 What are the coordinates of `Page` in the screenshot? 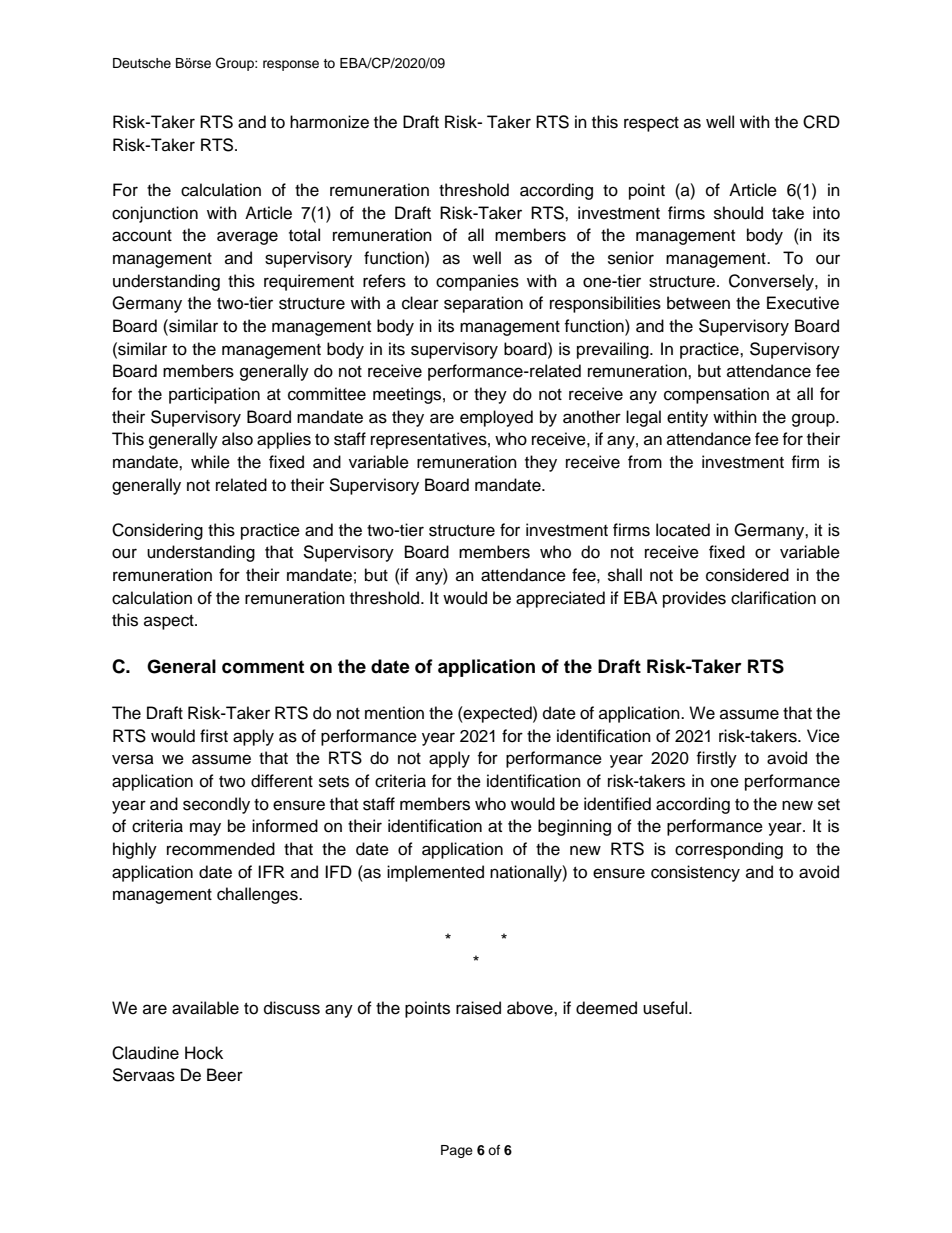 It's located at (457, 1151).
